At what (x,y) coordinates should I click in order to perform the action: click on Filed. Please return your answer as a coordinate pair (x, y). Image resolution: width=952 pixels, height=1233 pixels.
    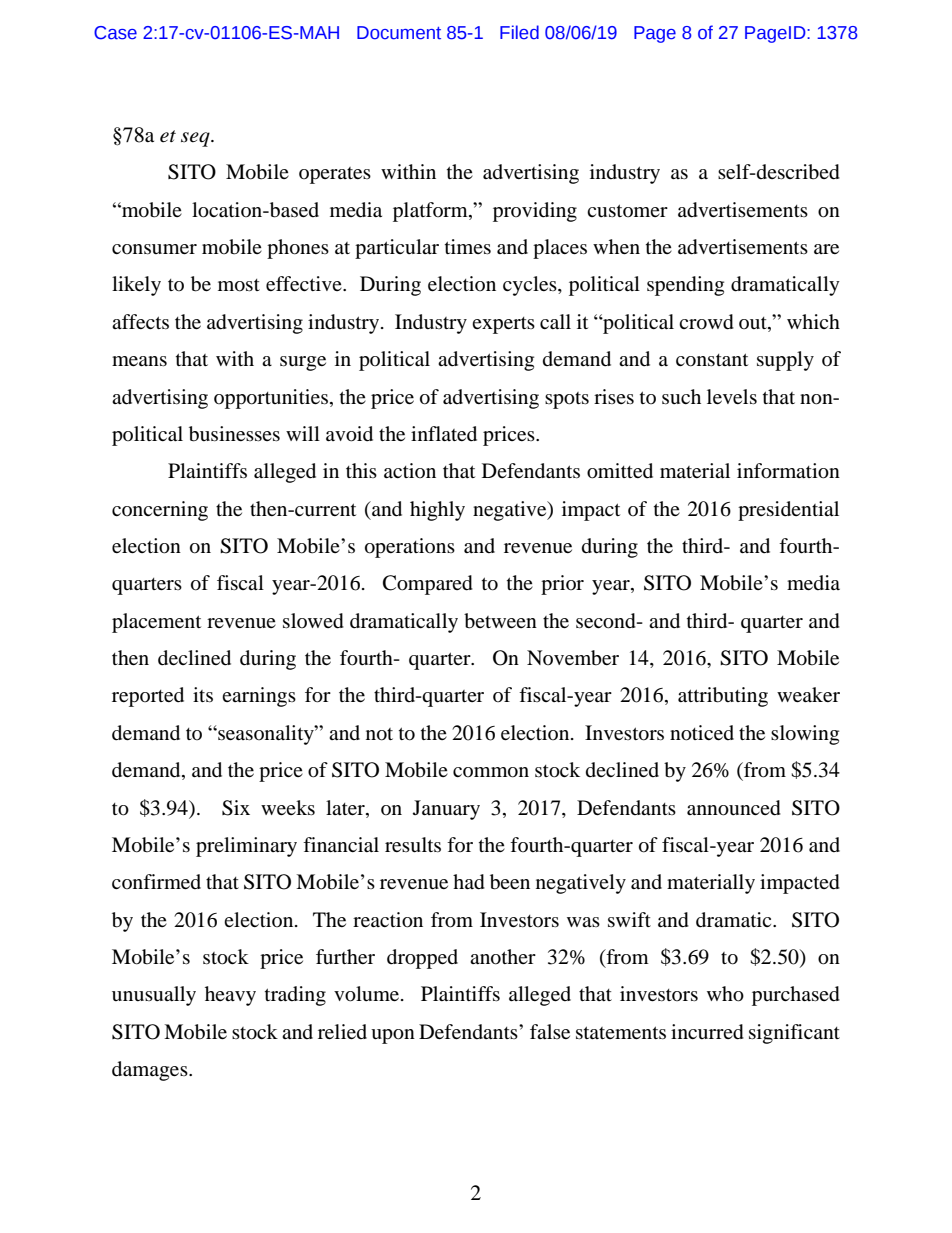
    Looking at the image, I should click on (519, 32).
